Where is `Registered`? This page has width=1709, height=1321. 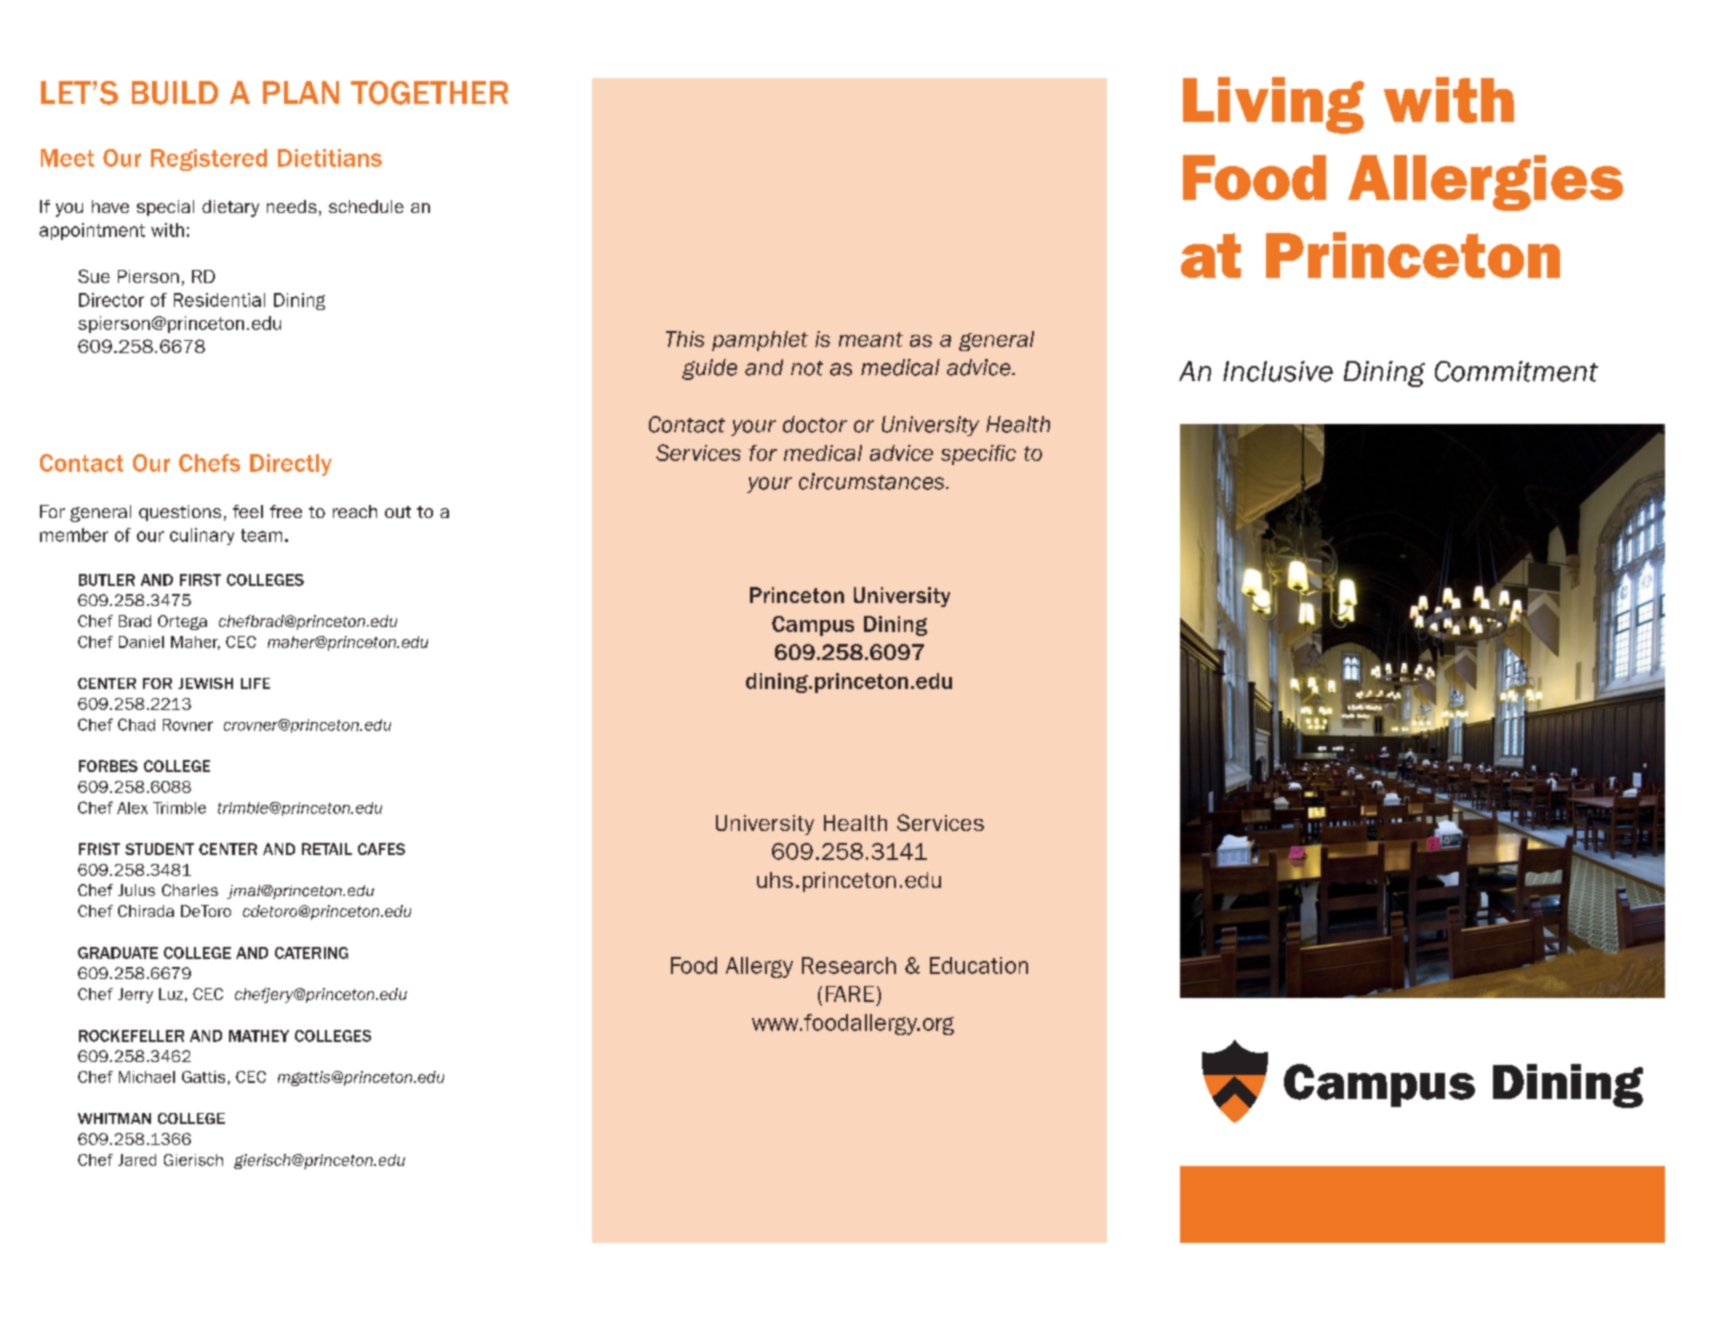 Registered is located at coordinates (209, 160).
